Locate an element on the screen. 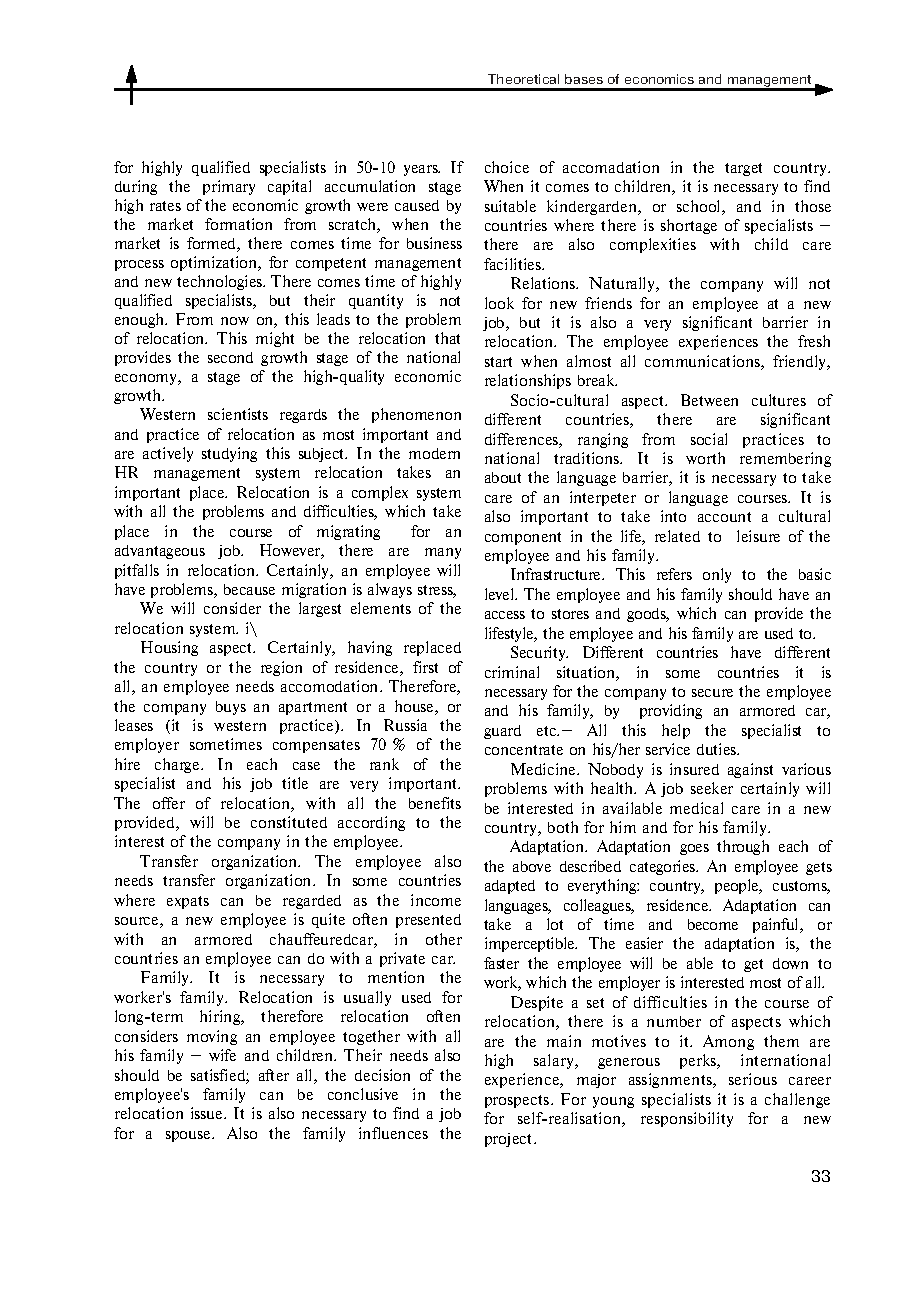 Image resolution: width=924 pixels, height=1308 pixels. because is located at coordinates (249, 589).
